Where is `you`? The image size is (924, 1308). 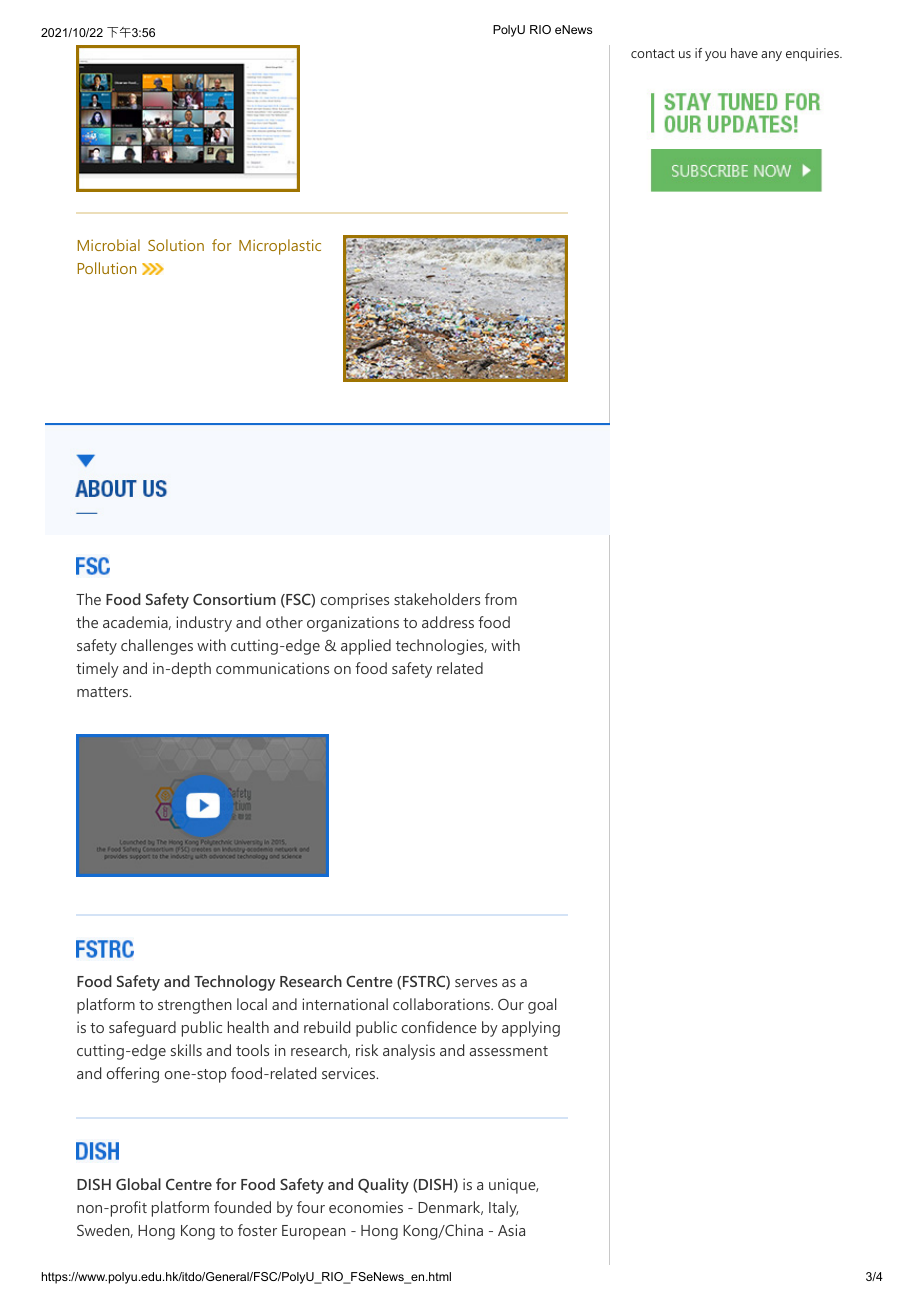 you is located at coordinates (715, 56).
